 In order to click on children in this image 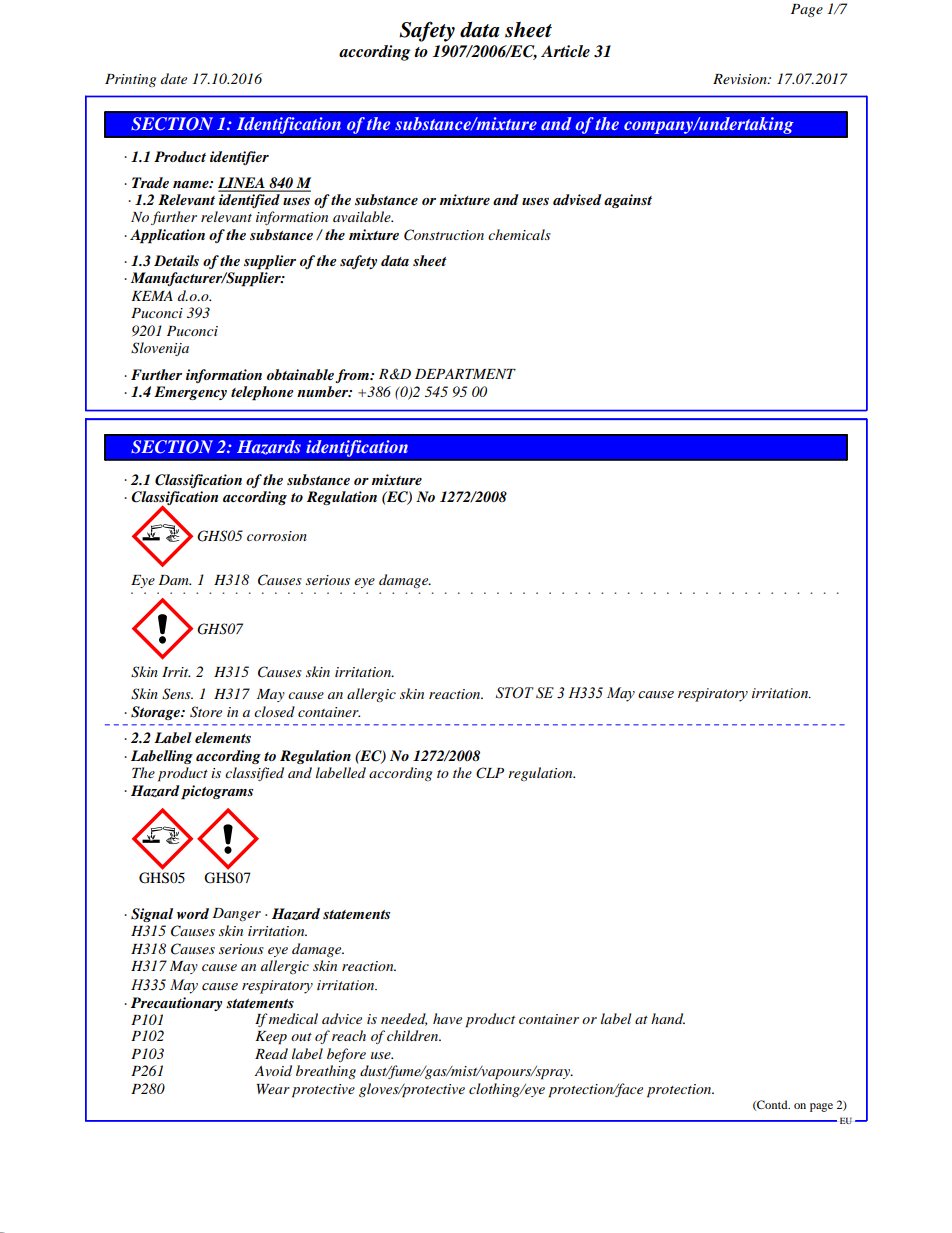, I will do `click(414, 1035)`.
